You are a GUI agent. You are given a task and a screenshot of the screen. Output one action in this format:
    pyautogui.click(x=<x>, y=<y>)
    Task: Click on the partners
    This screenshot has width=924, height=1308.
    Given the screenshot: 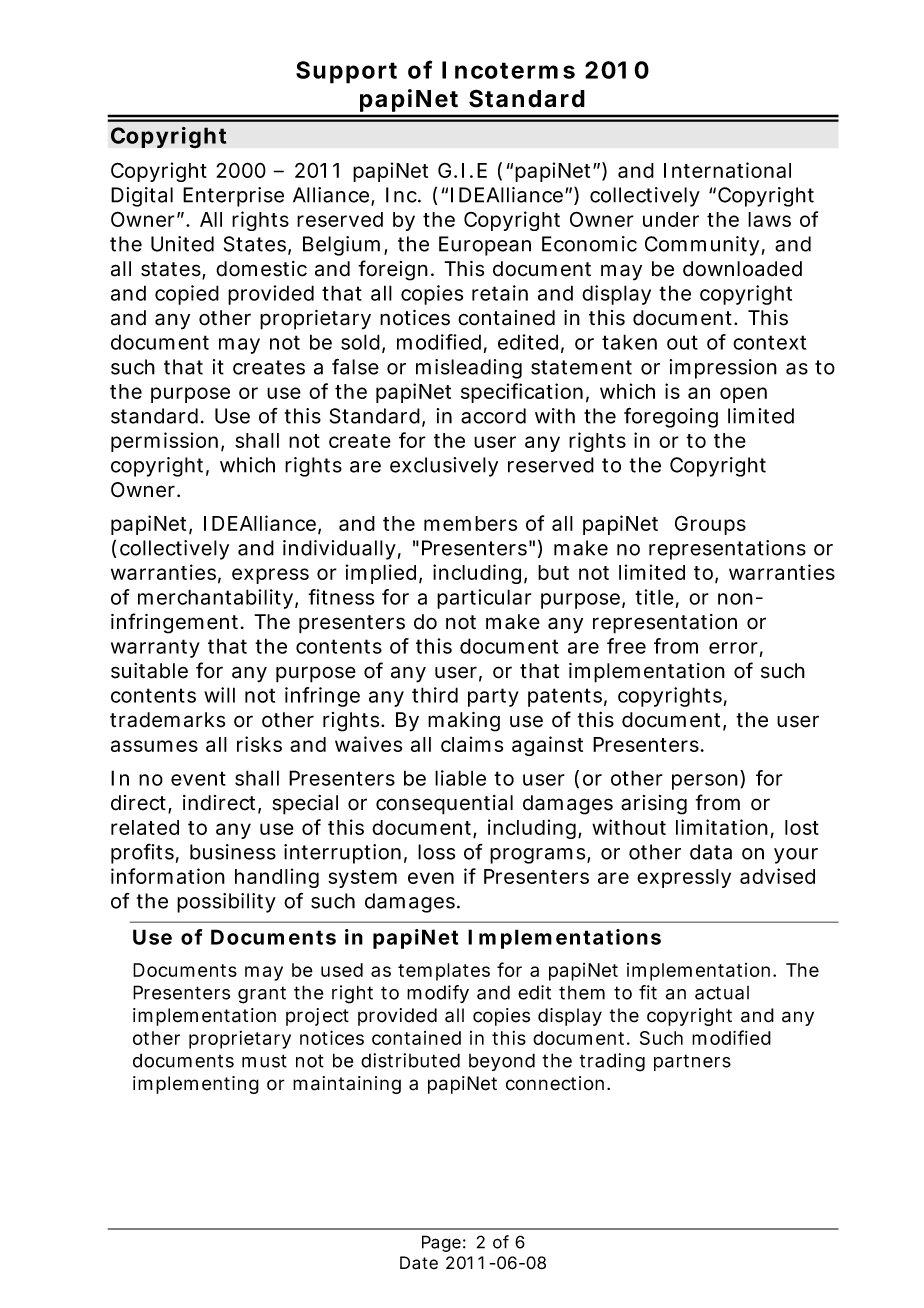 What is the action you would take?
    pyautogui.click(x=692, y=1062)
